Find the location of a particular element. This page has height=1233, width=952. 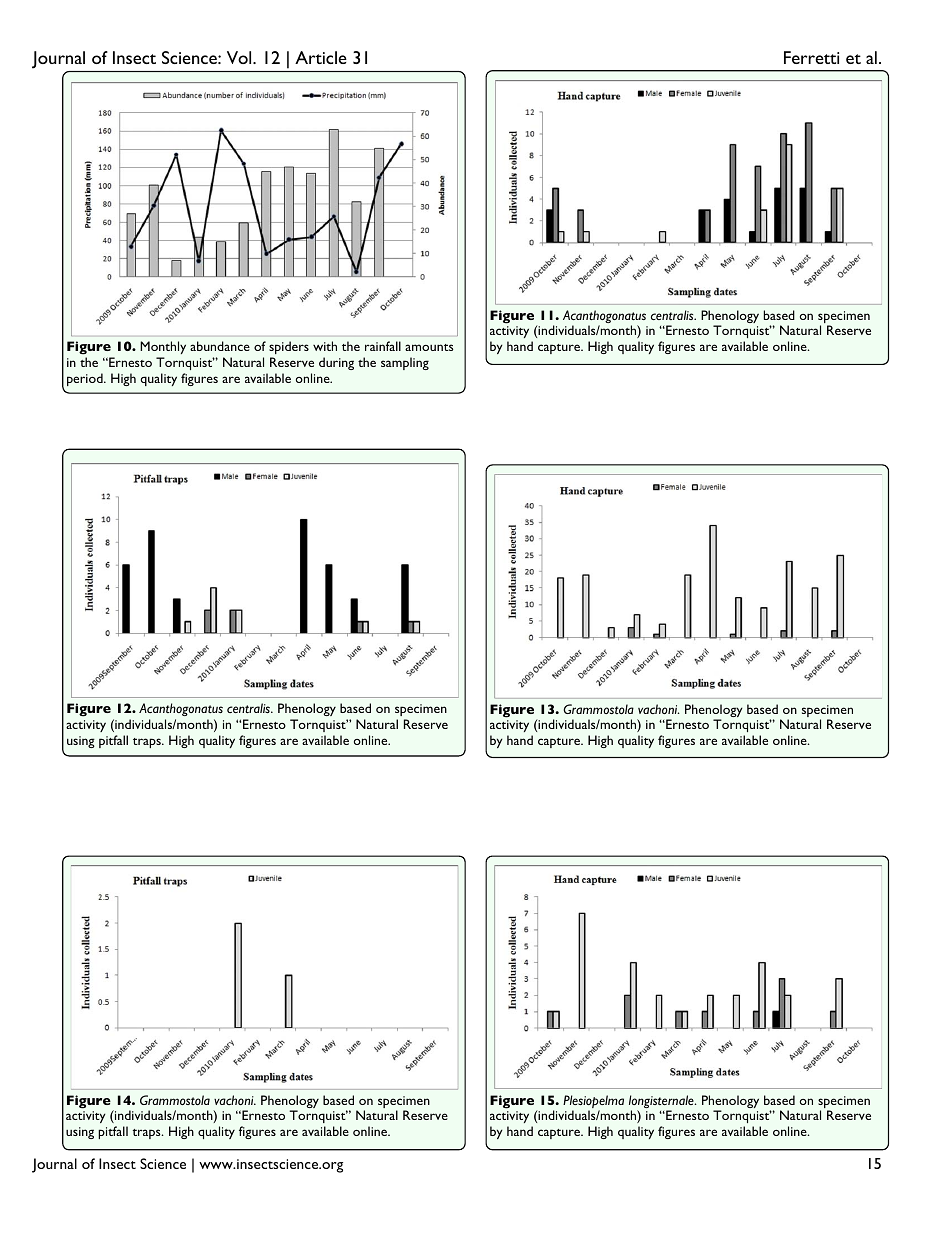

abundance is located at coordinates (220, 346).
